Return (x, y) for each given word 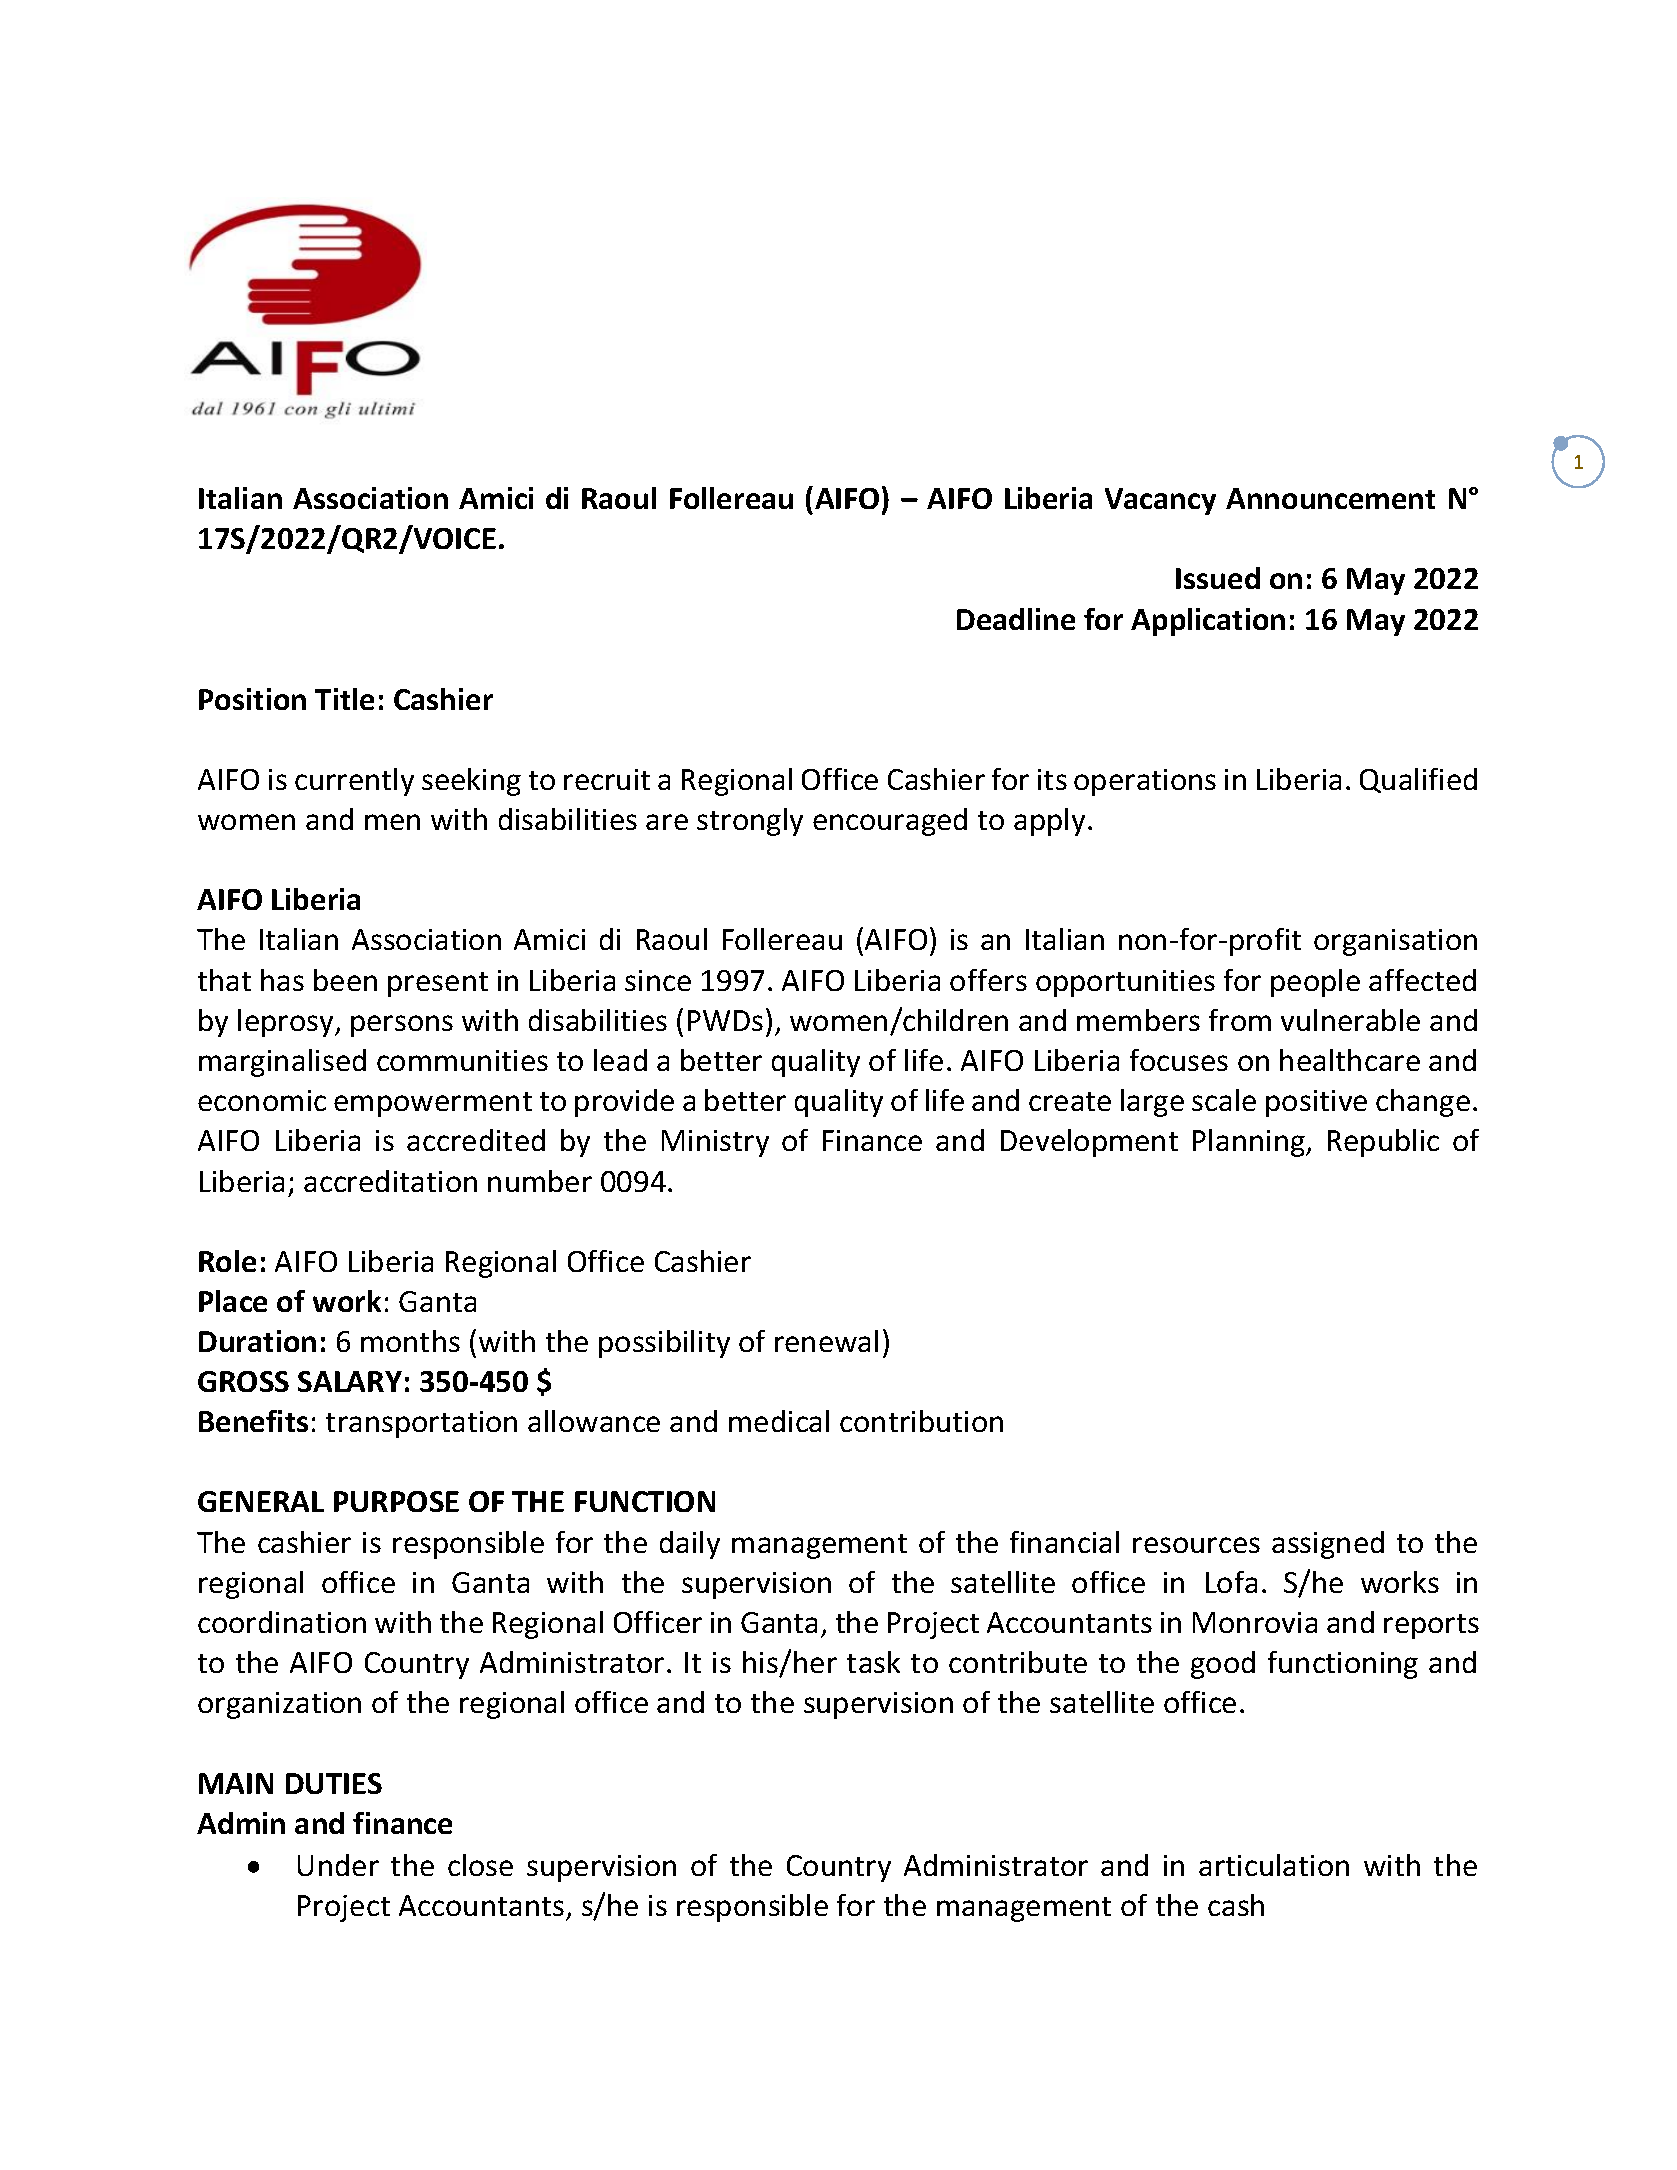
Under (338, 1865)
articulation (1274, 1865)
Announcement (1330, 498)
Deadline (1016, 619)
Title (344, 699)
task (873, 1662)
